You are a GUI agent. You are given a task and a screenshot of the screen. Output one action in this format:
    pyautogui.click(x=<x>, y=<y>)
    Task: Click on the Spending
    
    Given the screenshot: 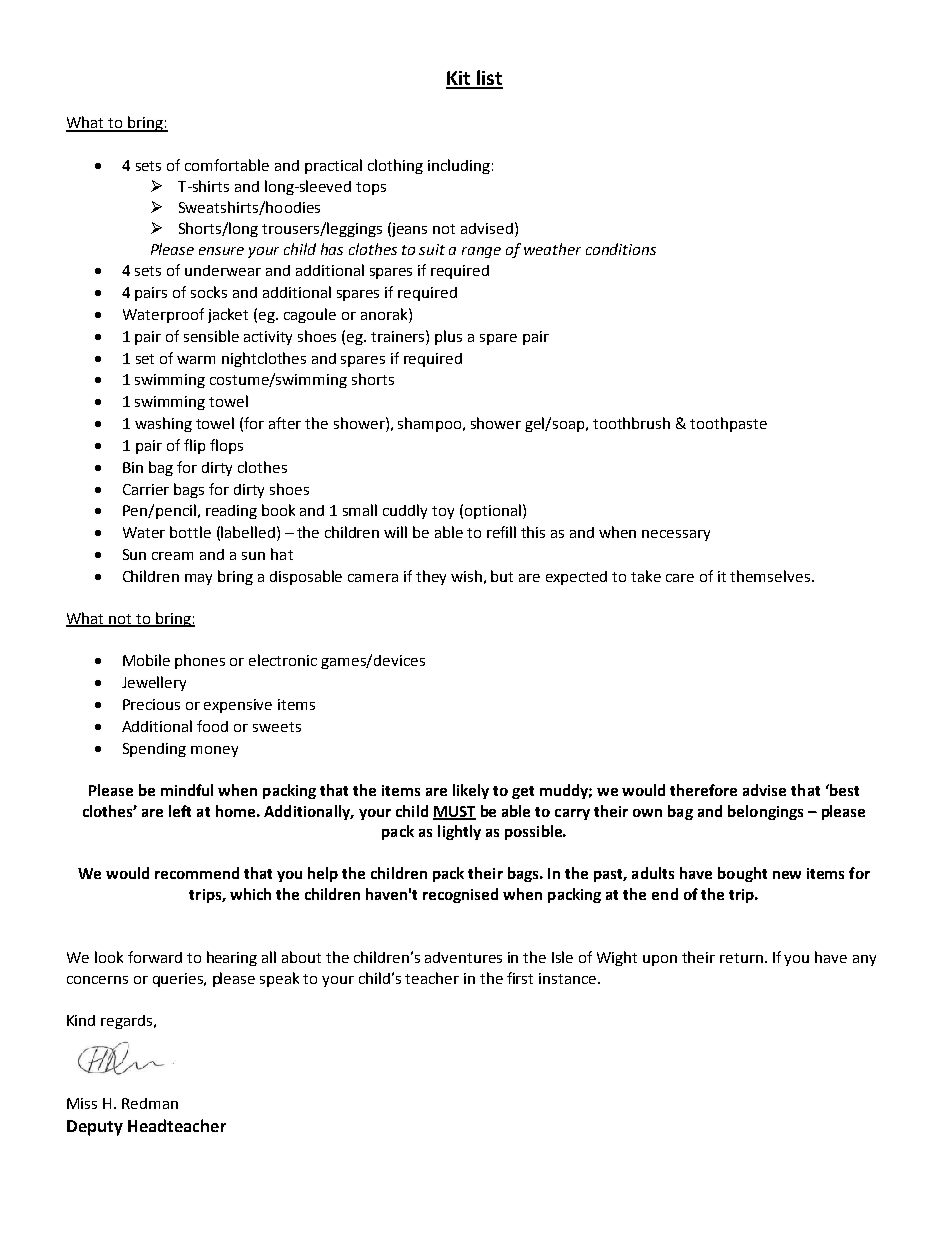 What is the action you would take?
    pyautogui.click(x=154, y=750)
